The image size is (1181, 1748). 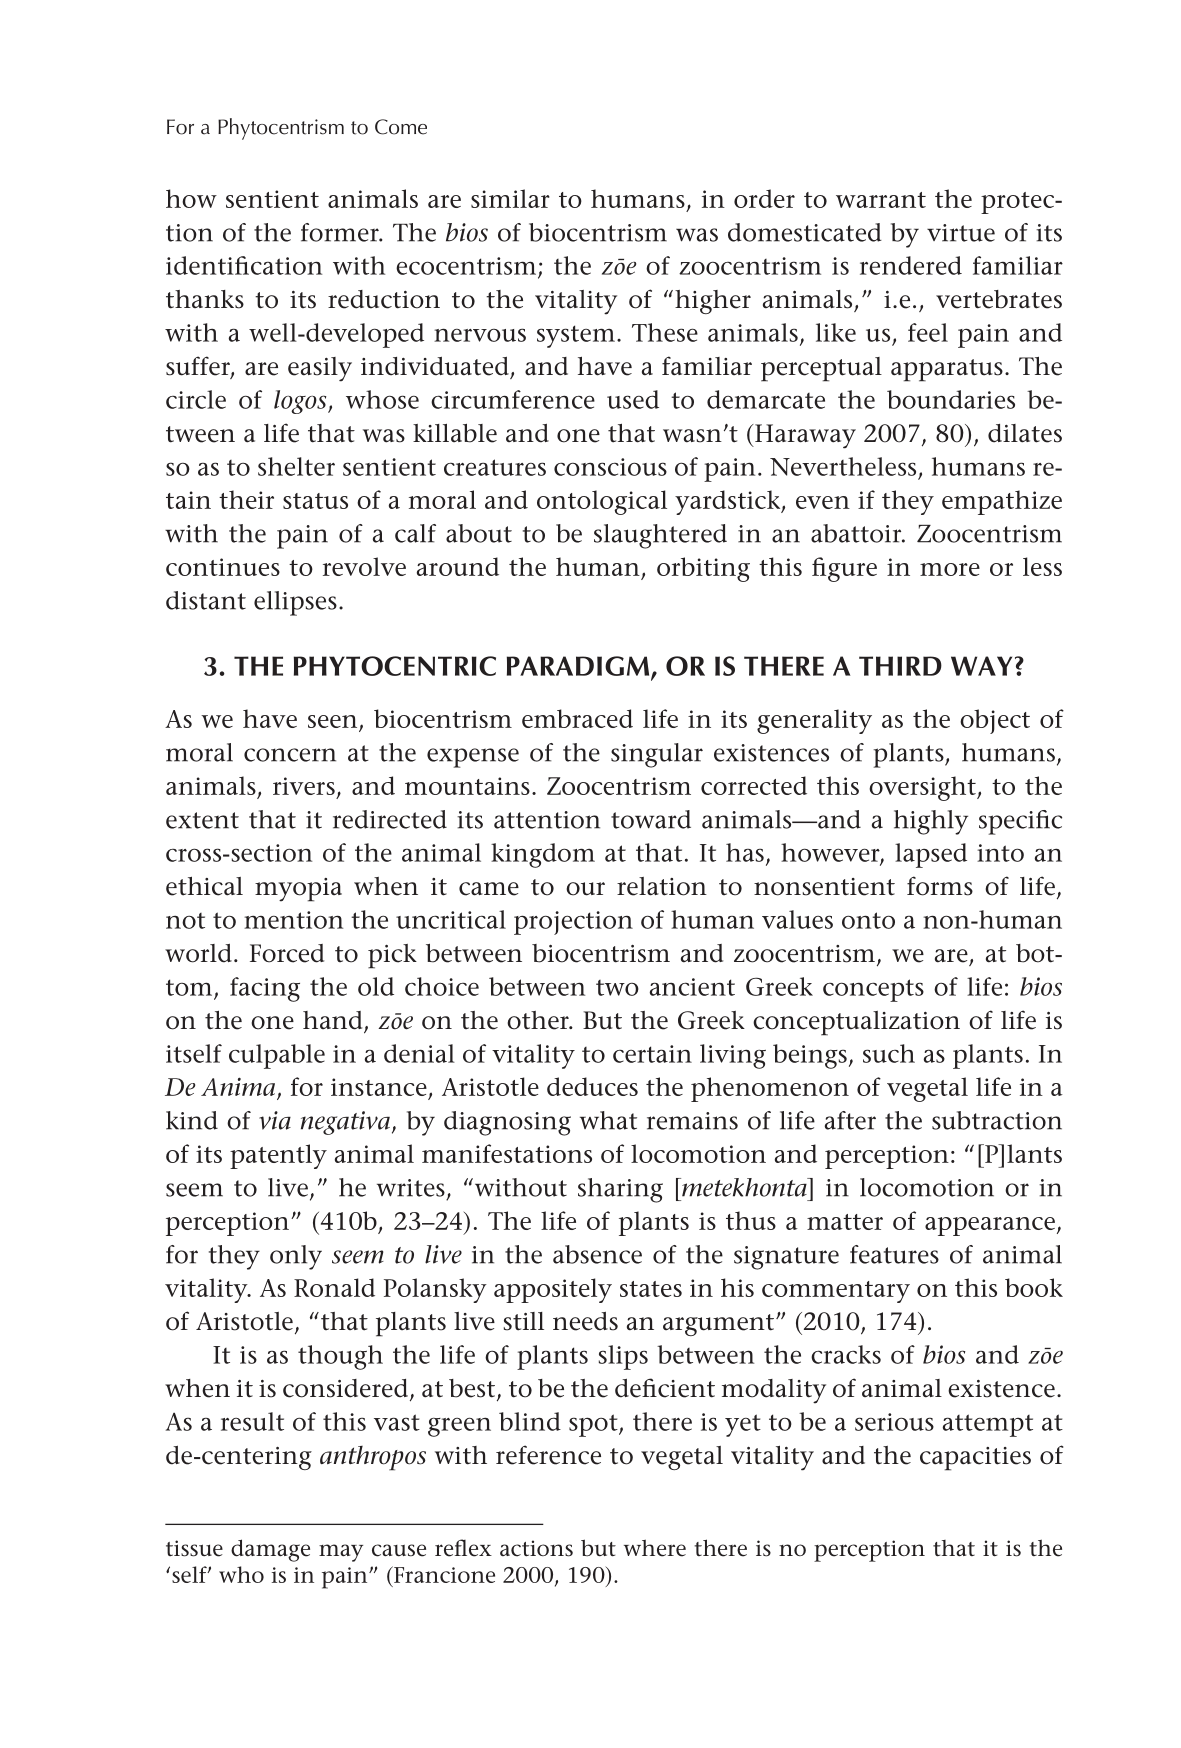 What do you see at coordinates (579, 667) in the image?
I see `PARADIGM` at bounding box center [579, 667].
